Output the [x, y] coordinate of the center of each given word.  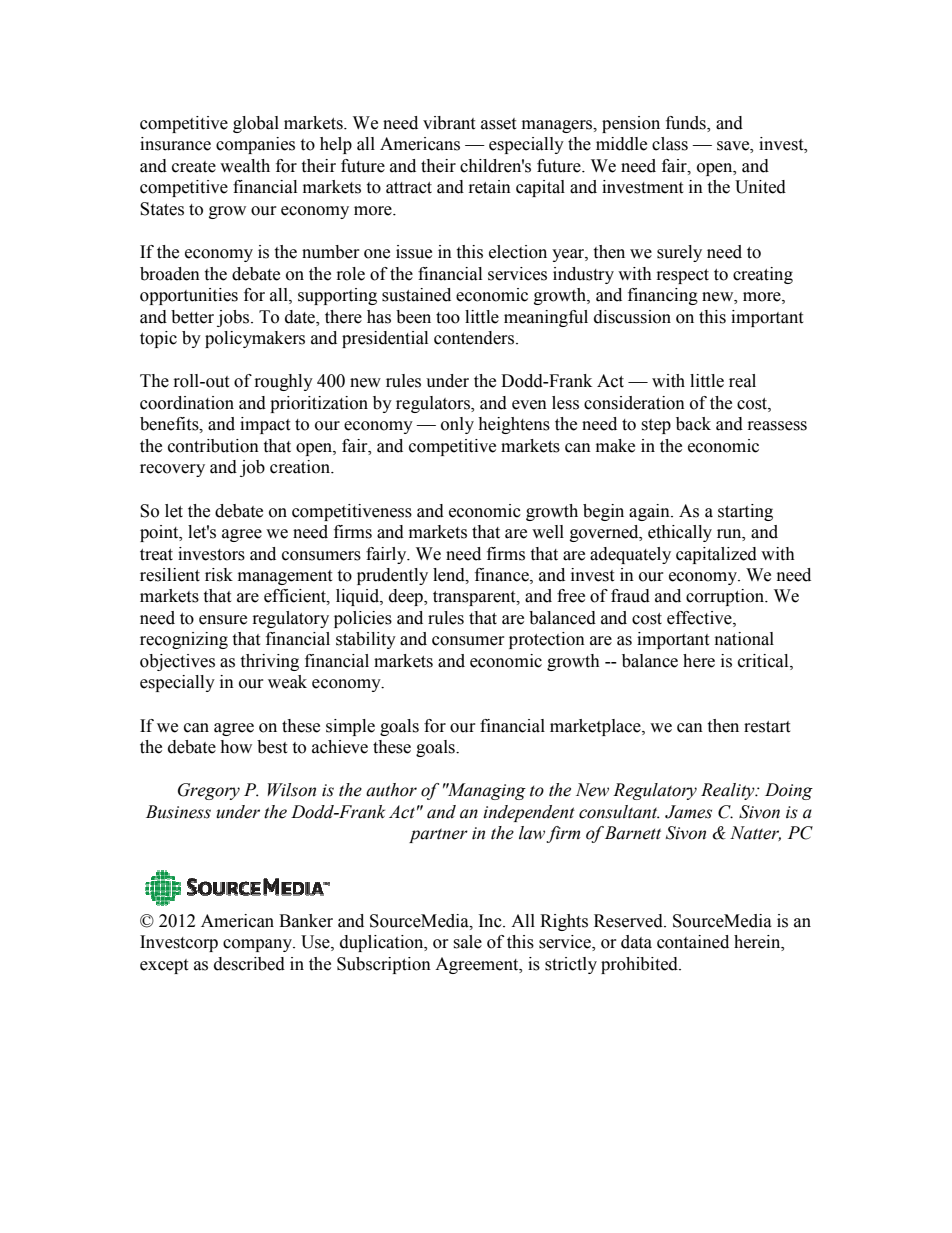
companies [255, 145]
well [548, 532]
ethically [680, 533]
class [670, 144]
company [259, 945]
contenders [474, 338]
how [236, 747]
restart [767, 727]
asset [498, 124]
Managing [485, 791]
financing [663, 296]
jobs [234, 318]
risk [219, 575]
